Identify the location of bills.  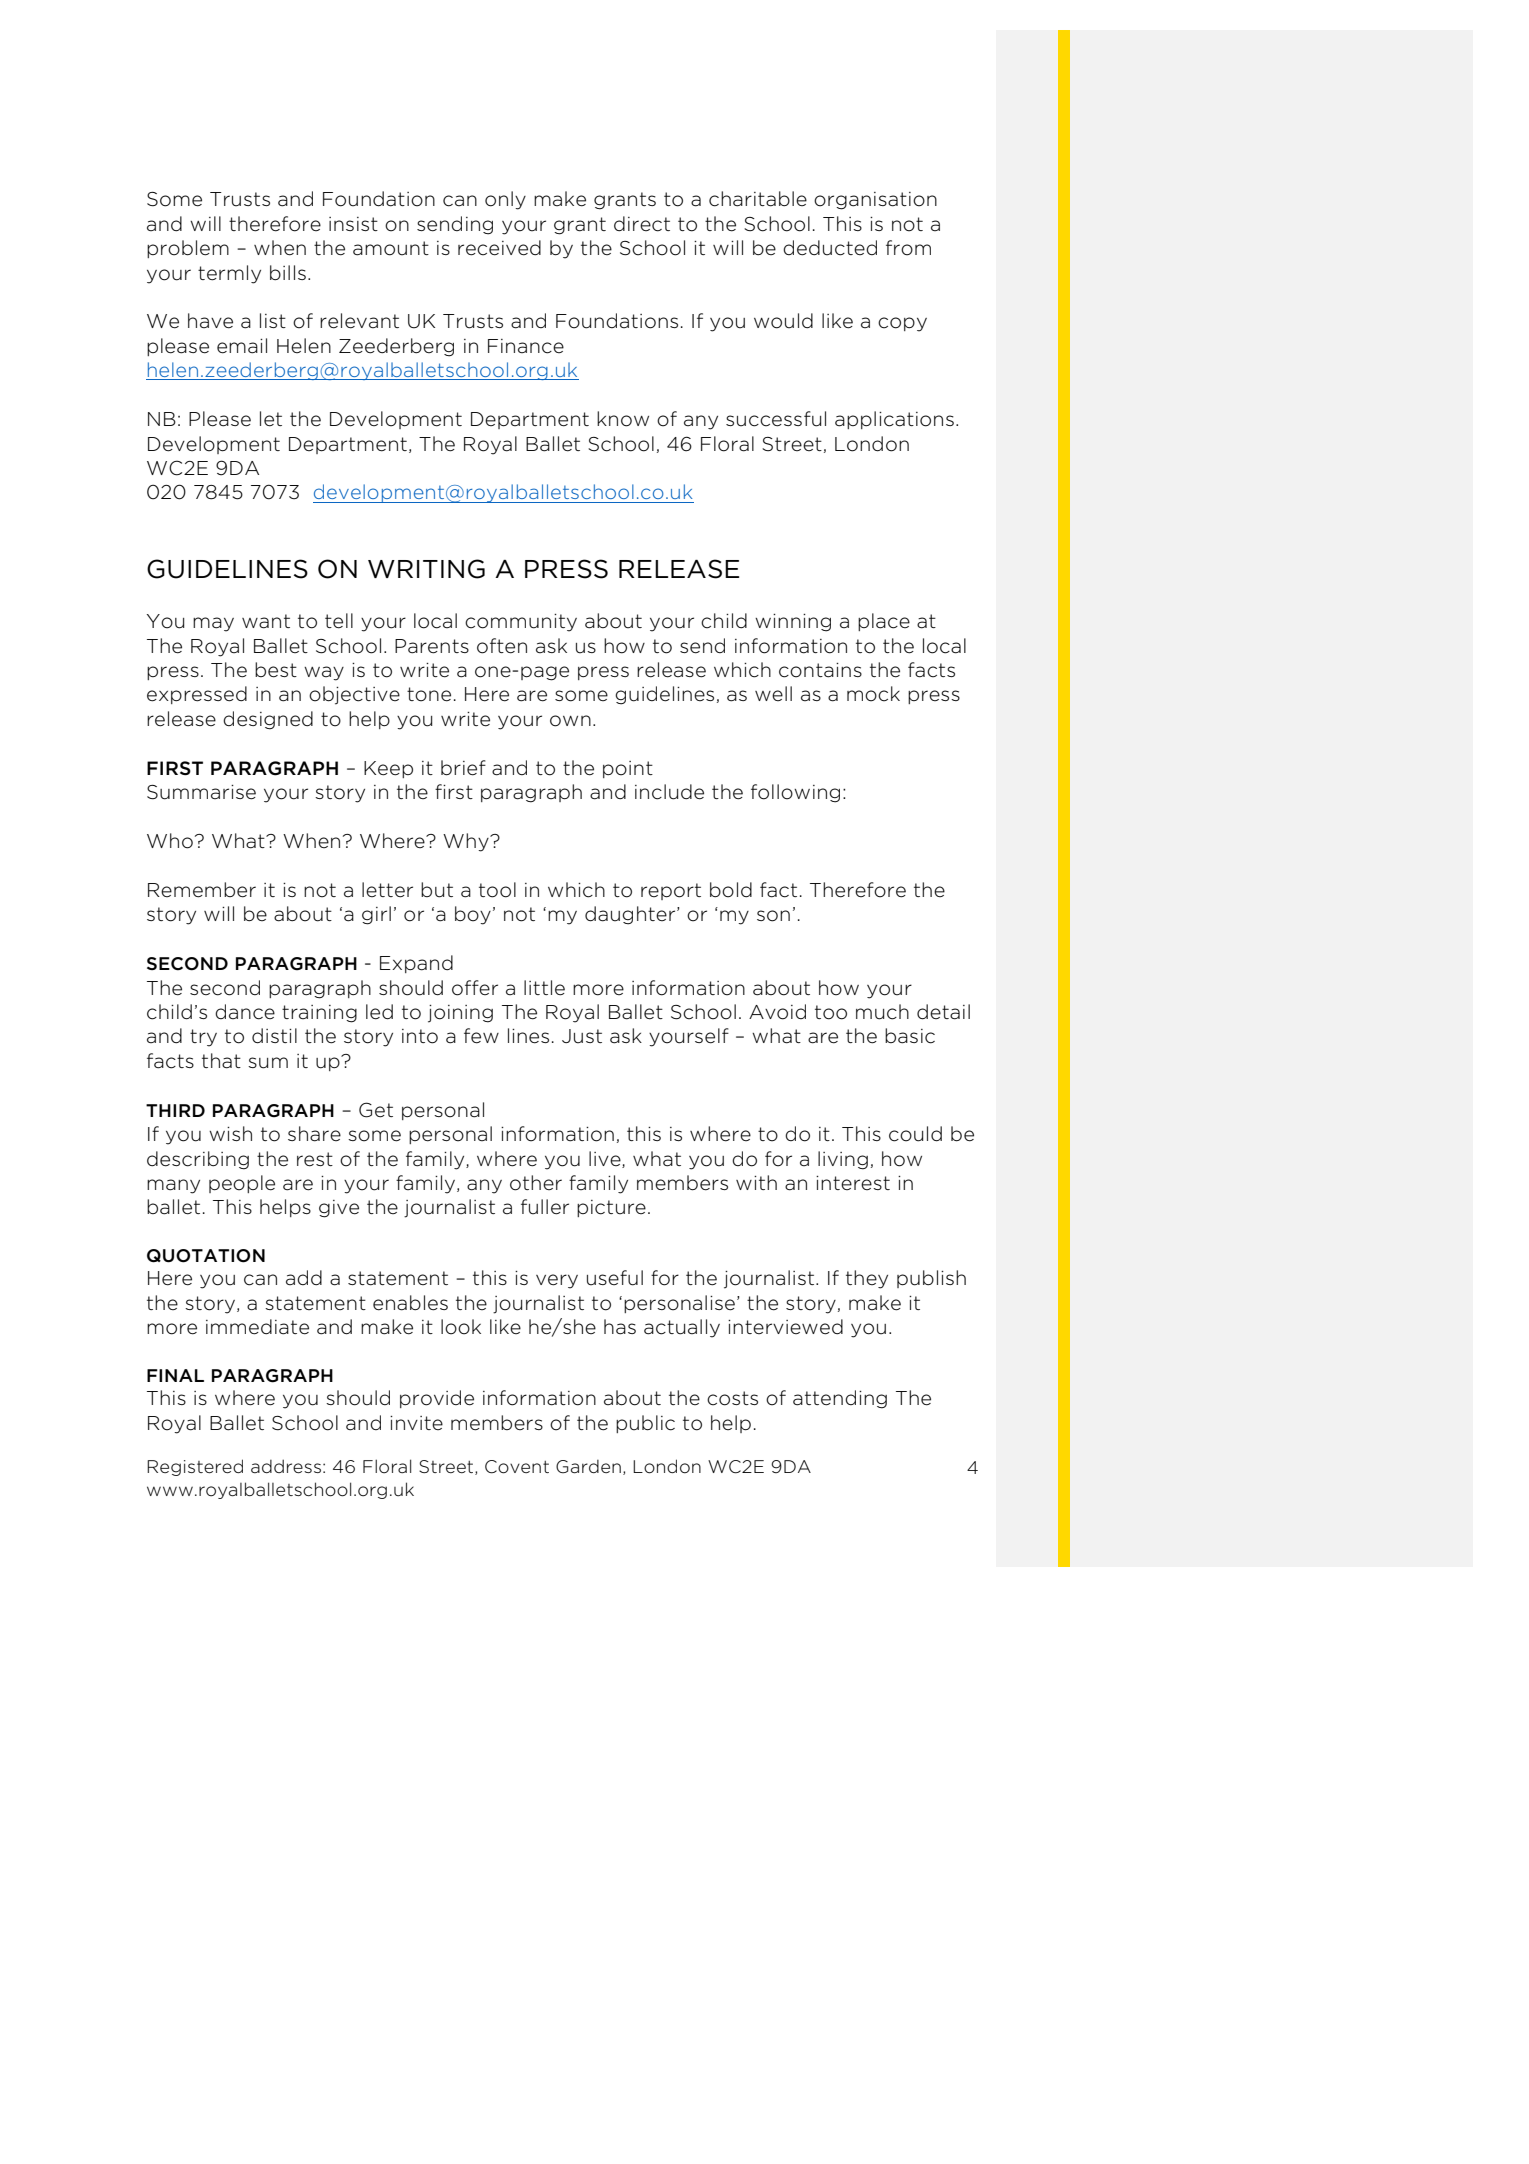
(288, 273).
